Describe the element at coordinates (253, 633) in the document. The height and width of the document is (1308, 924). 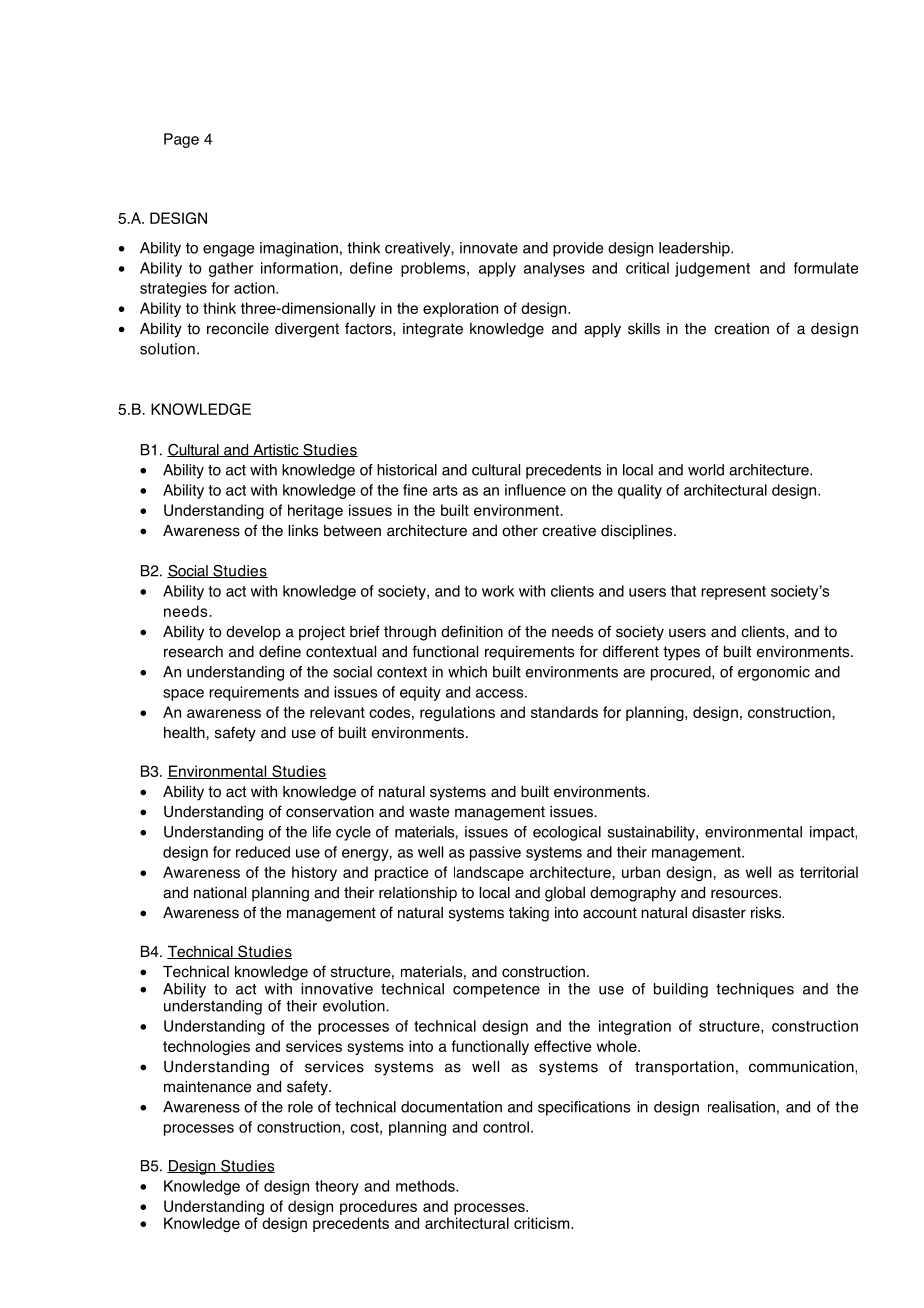
I see `develop` at that location.
